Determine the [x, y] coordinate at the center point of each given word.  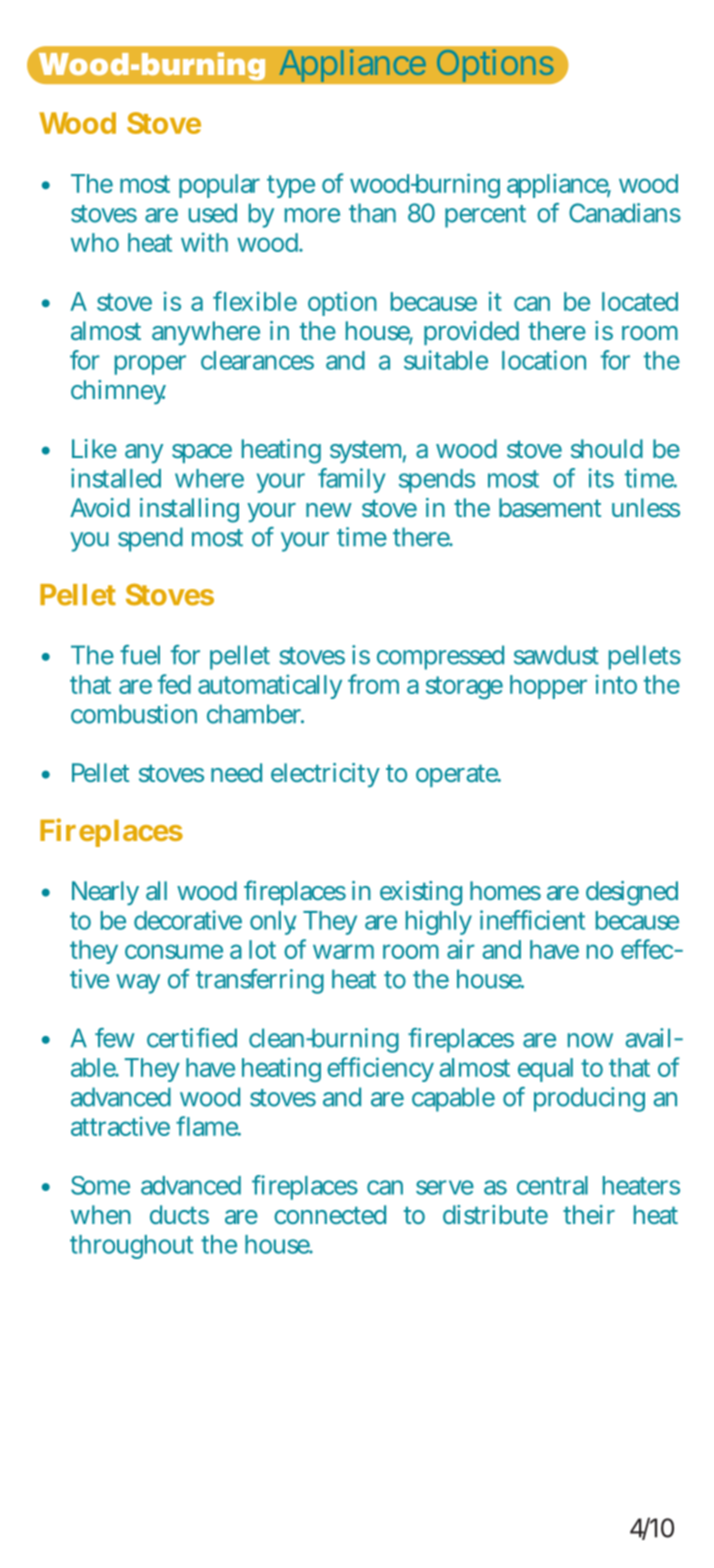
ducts [179, 1214]
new [329, 510]
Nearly [105, 893]
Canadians [625, 213]
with [204, 242]
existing [421, 893]
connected [330, 1214]
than [372, 213]
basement [550, 507]
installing [189, 510]
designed [632, 893]
